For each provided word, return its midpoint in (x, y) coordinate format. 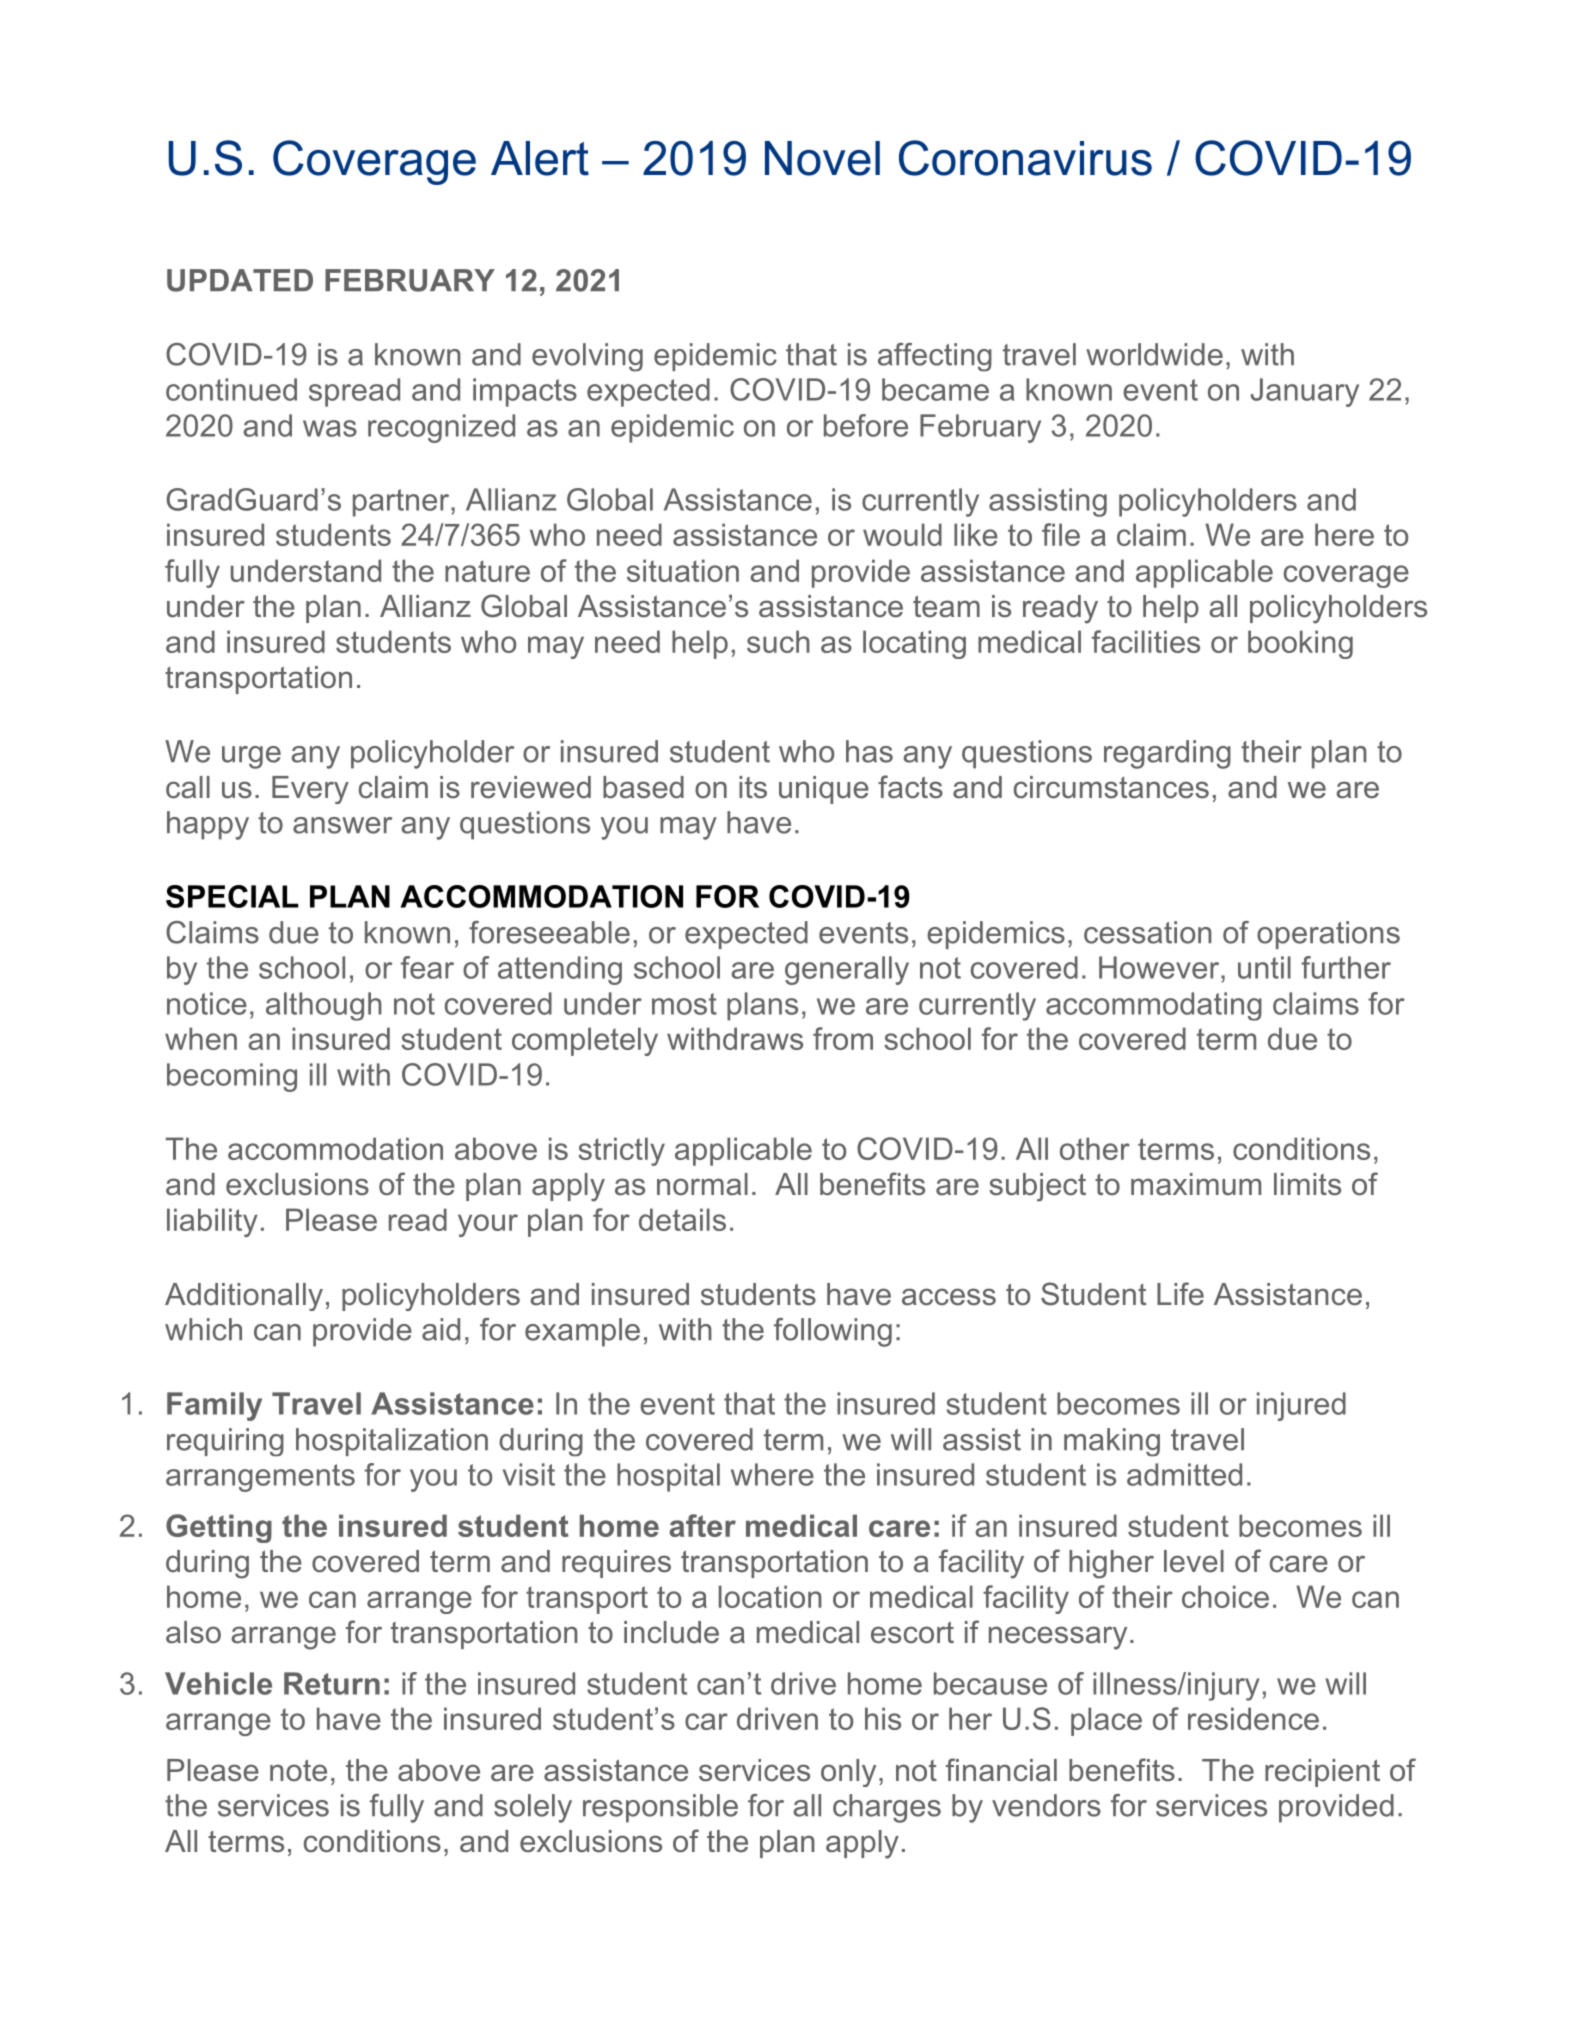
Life (1180, 1294)
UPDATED (240, 280)
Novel (822, 158)
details (682, 1219)
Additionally (244, 1297)
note (298, 1770)
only (848, 1773)
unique (824, 790)
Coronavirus (1025, 158)
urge (251, 757)
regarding (1167, 754)
